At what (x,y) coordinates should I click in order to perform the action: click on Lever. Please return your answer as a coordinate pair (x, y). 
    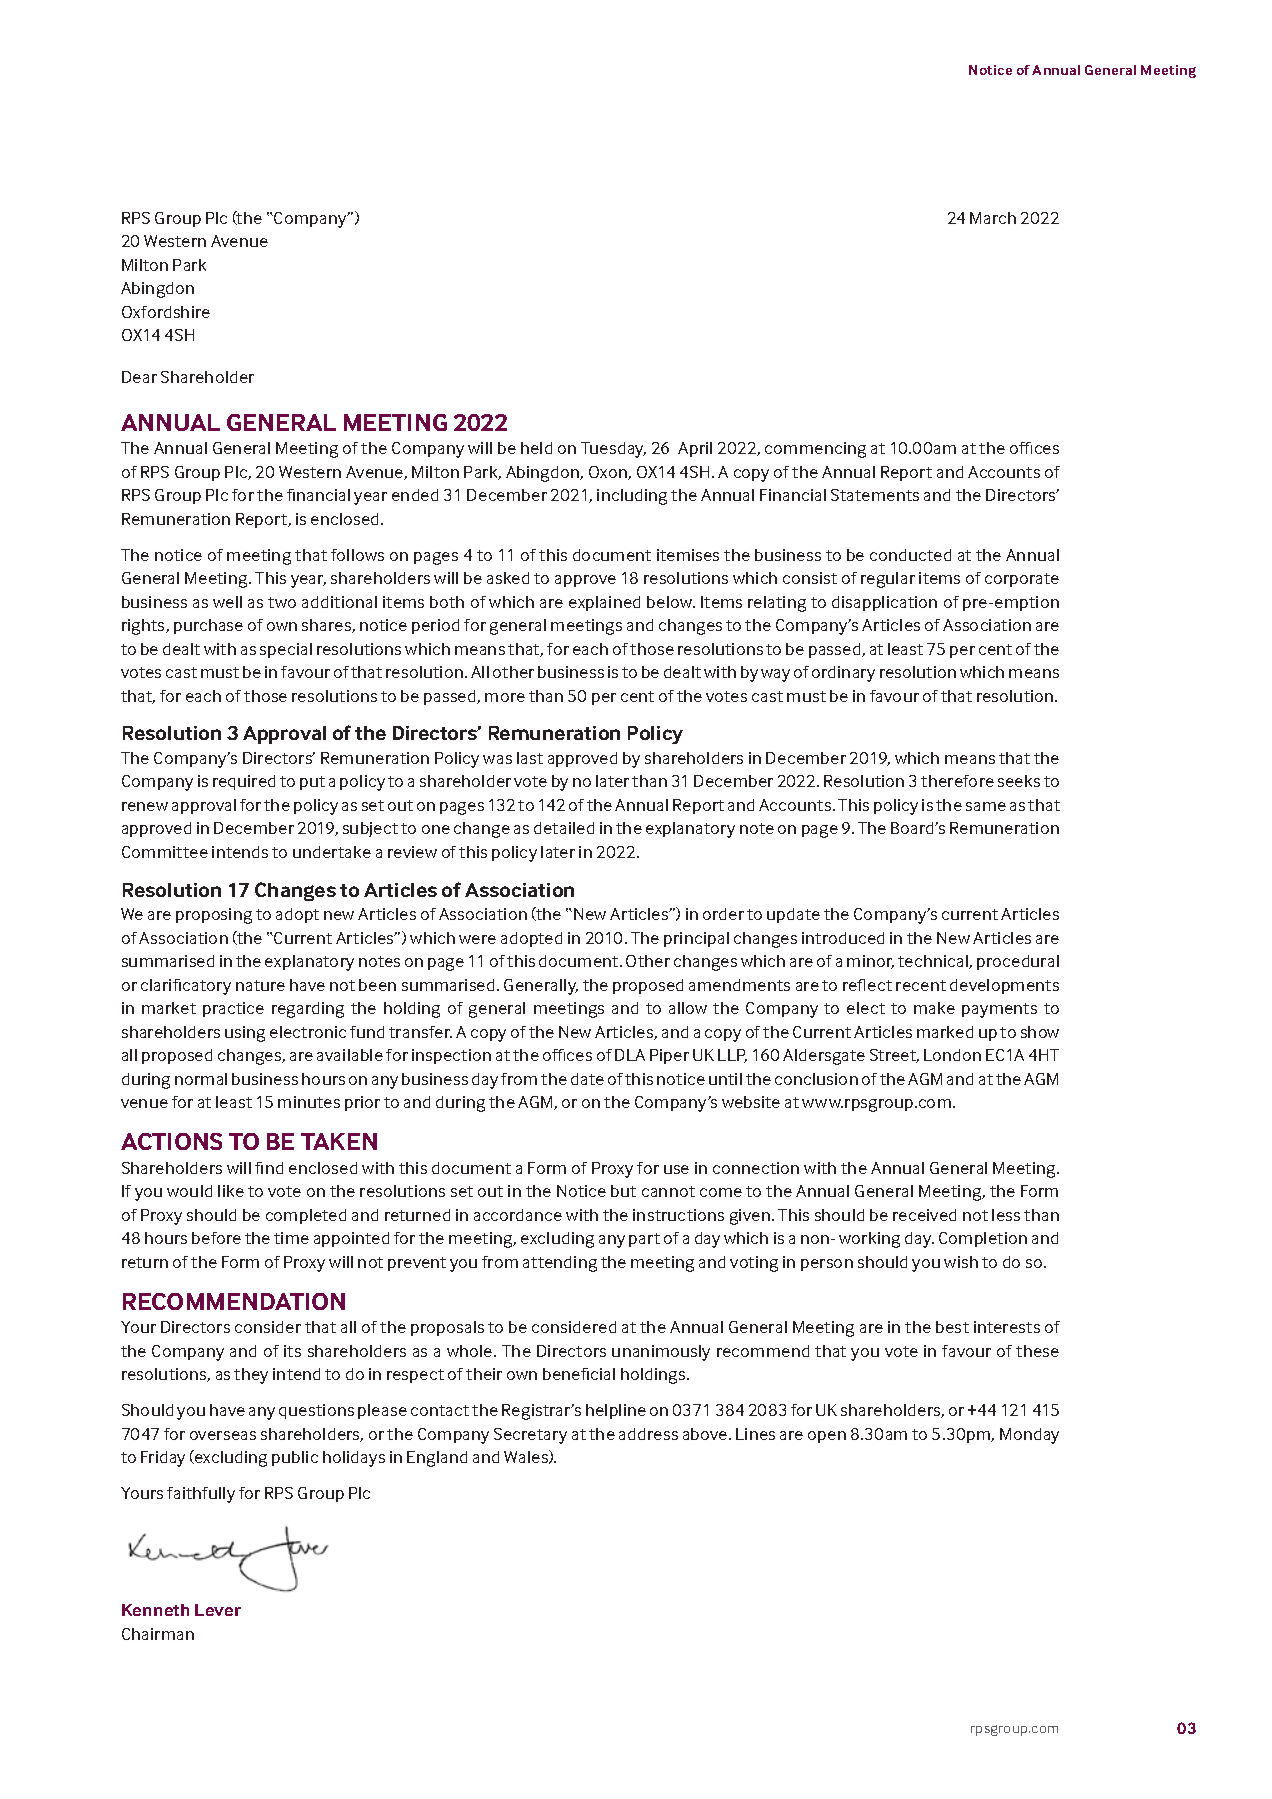
    Looking at the image, I should click on (218, 1610).
